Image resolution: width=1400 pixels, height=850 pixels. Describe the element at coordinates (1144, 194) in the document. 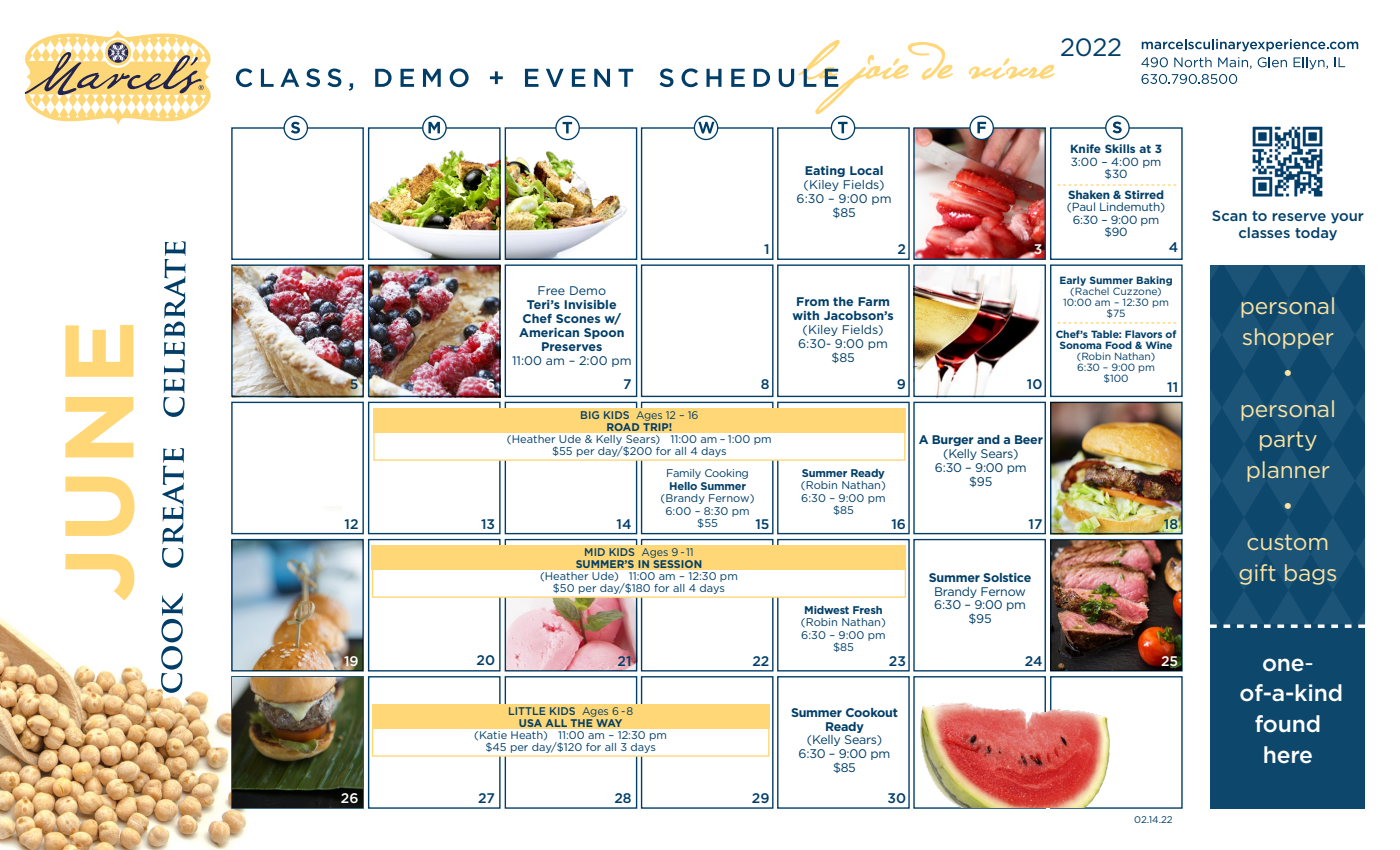

I see `Stirred` at that location.
